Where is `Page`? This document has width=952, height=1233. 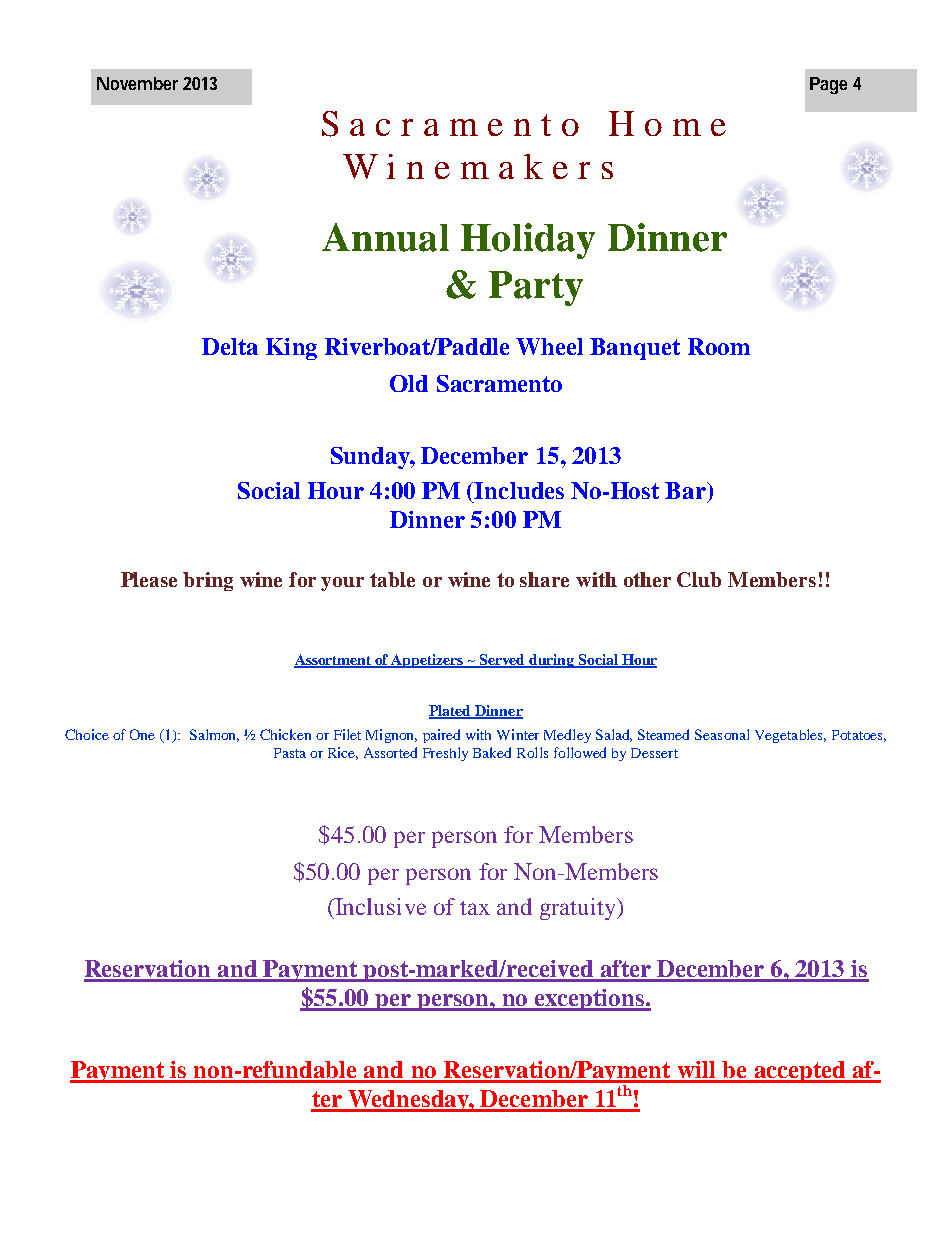
Page is located at coordinates (828, 85).
